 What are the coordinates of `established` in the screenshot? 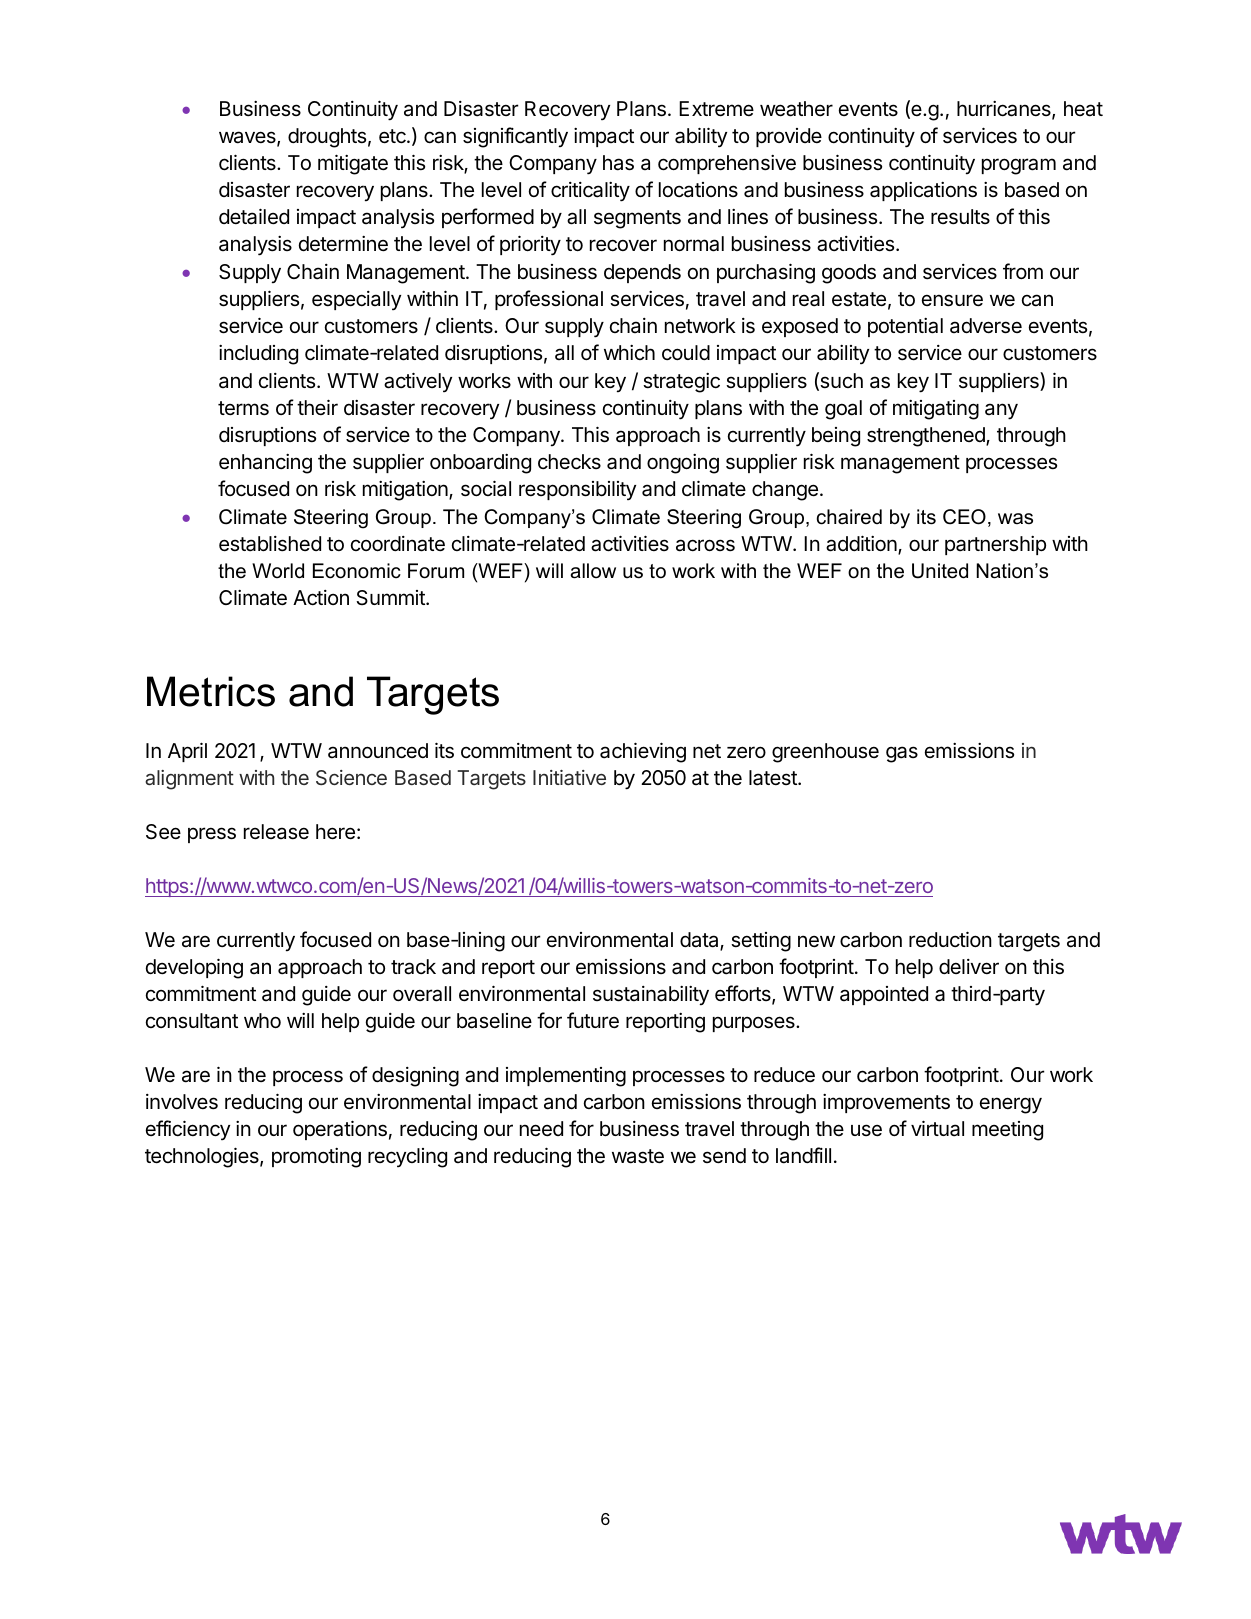 It's located at (270, 544).
